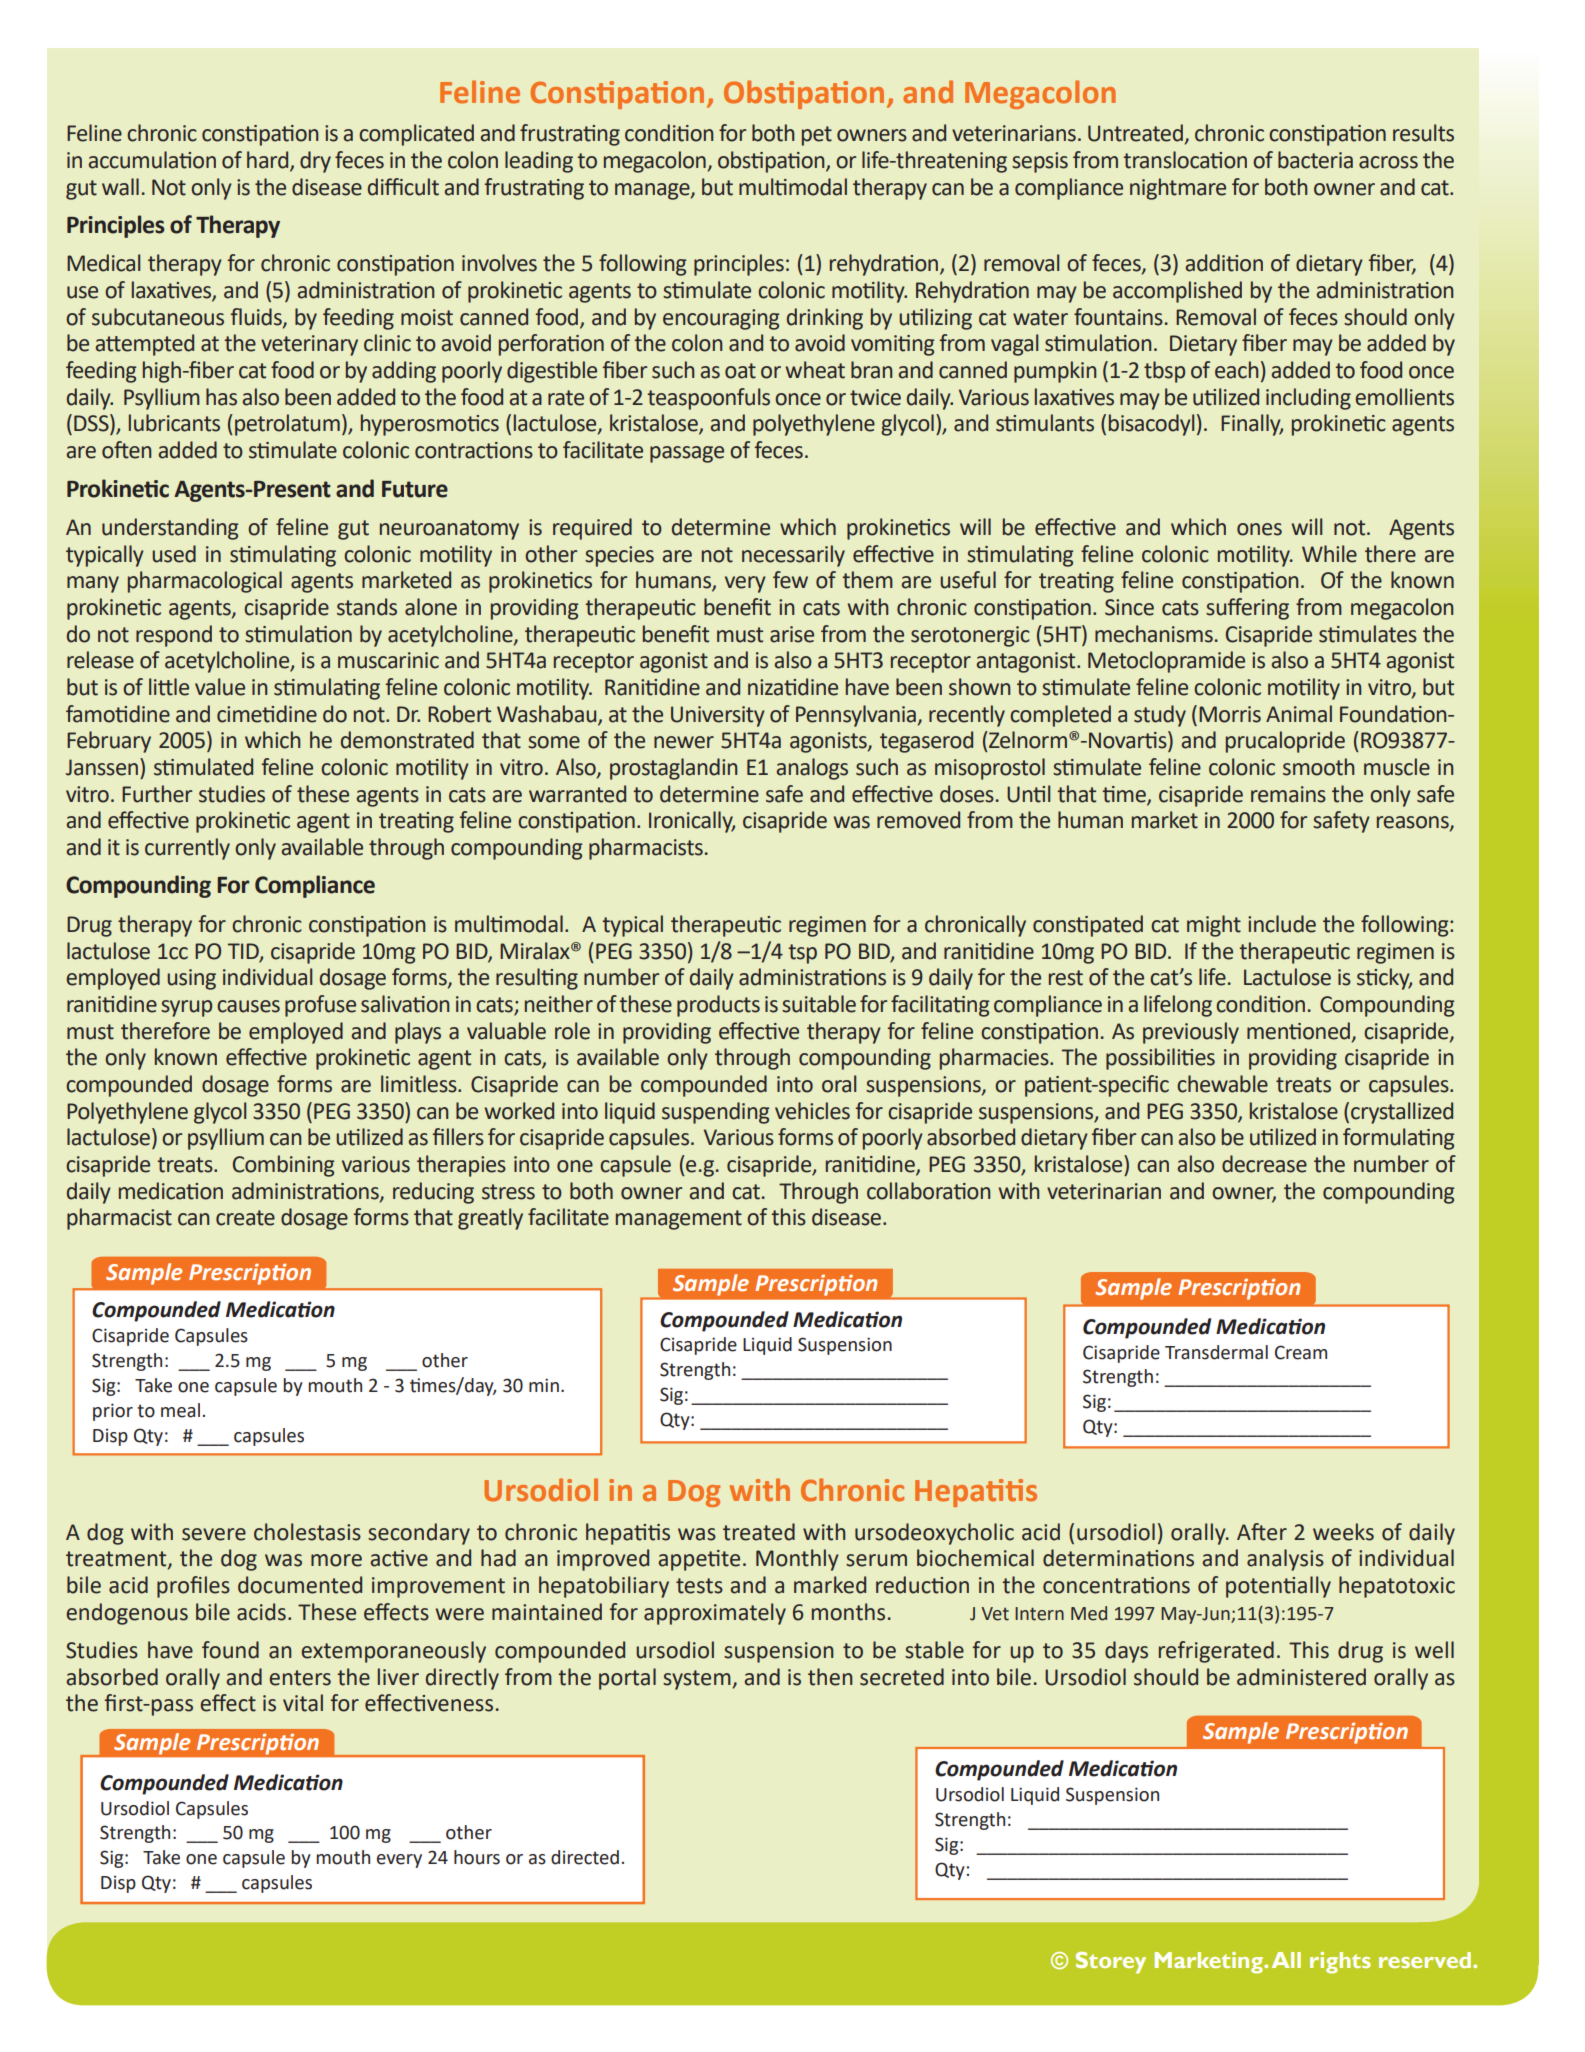 This page has width=1585, height=2052. What do you see at coordinates (477, 1857) in the page?
I see `hours` at bounding box center [477, 1857].
